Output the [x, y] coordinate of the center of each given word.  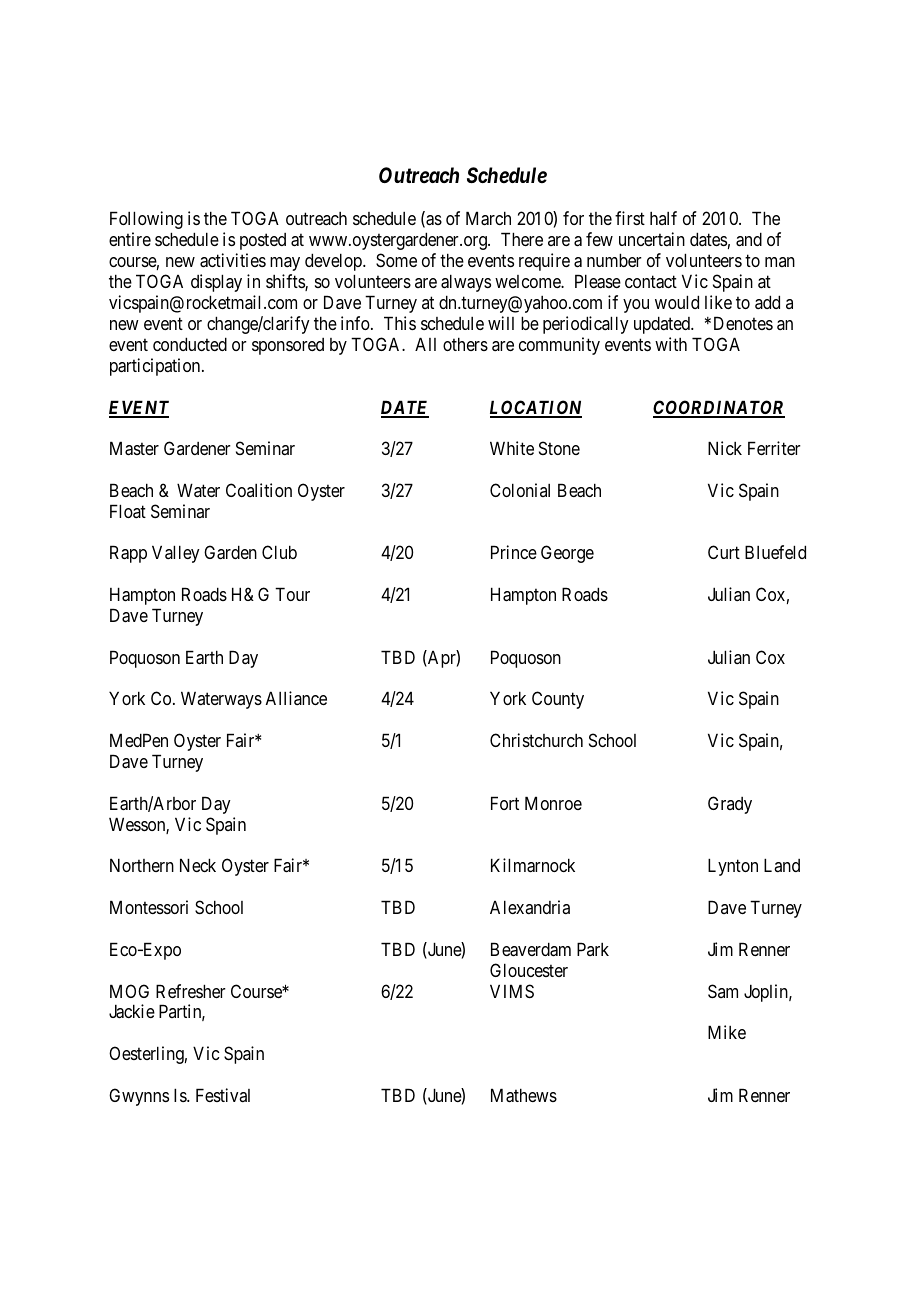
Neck [198, 865]
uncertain [652, 239]
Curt [724, 552]
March [488, 218]
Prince [514, 552]
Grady [730, 805]
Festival [223, 1095]
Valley [176, 554]
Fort [505, 803]
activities [233, 260]
